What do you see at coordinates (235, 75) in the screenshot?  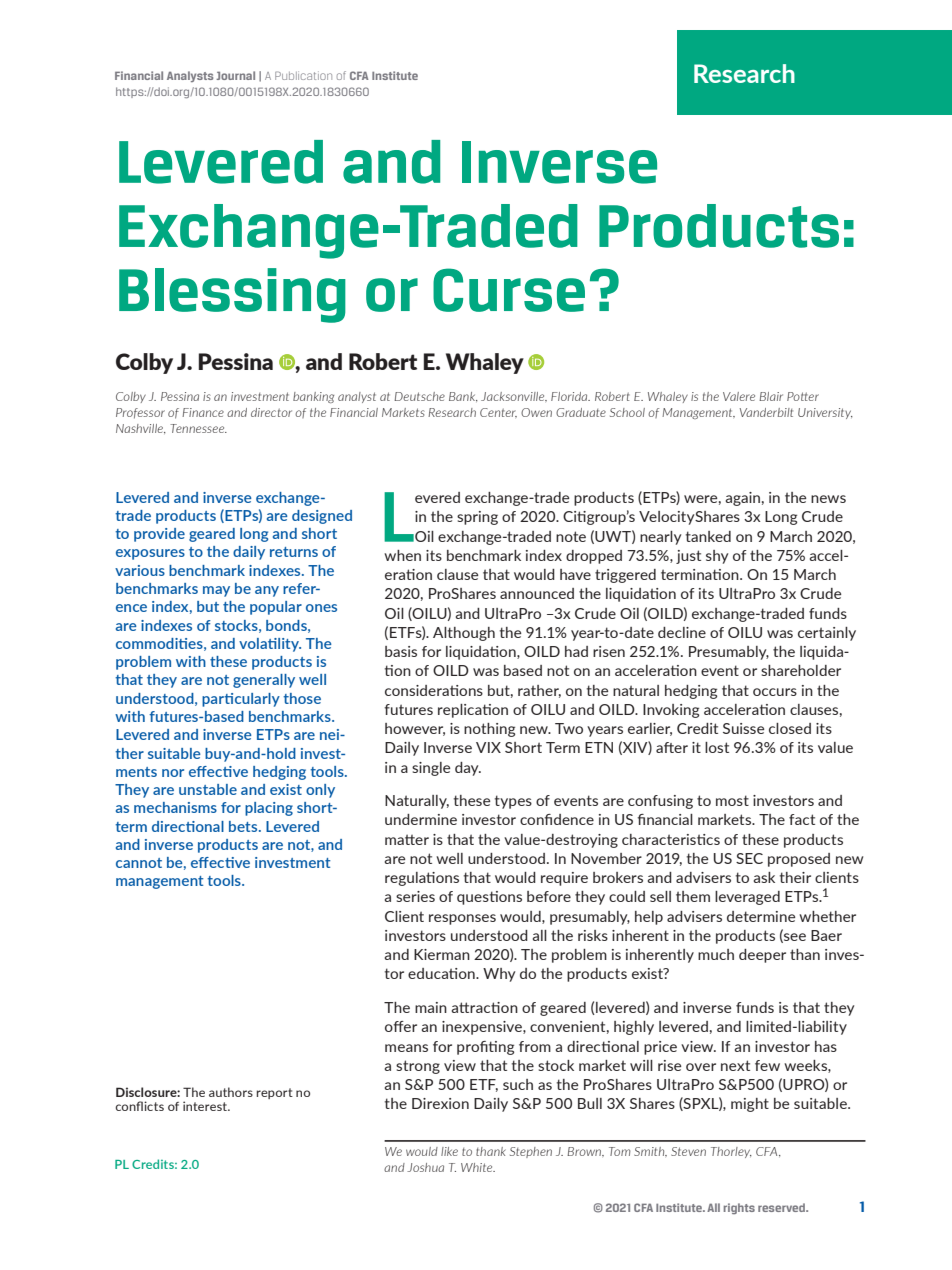 I see `Journal` at bounding box center [235, 75].
